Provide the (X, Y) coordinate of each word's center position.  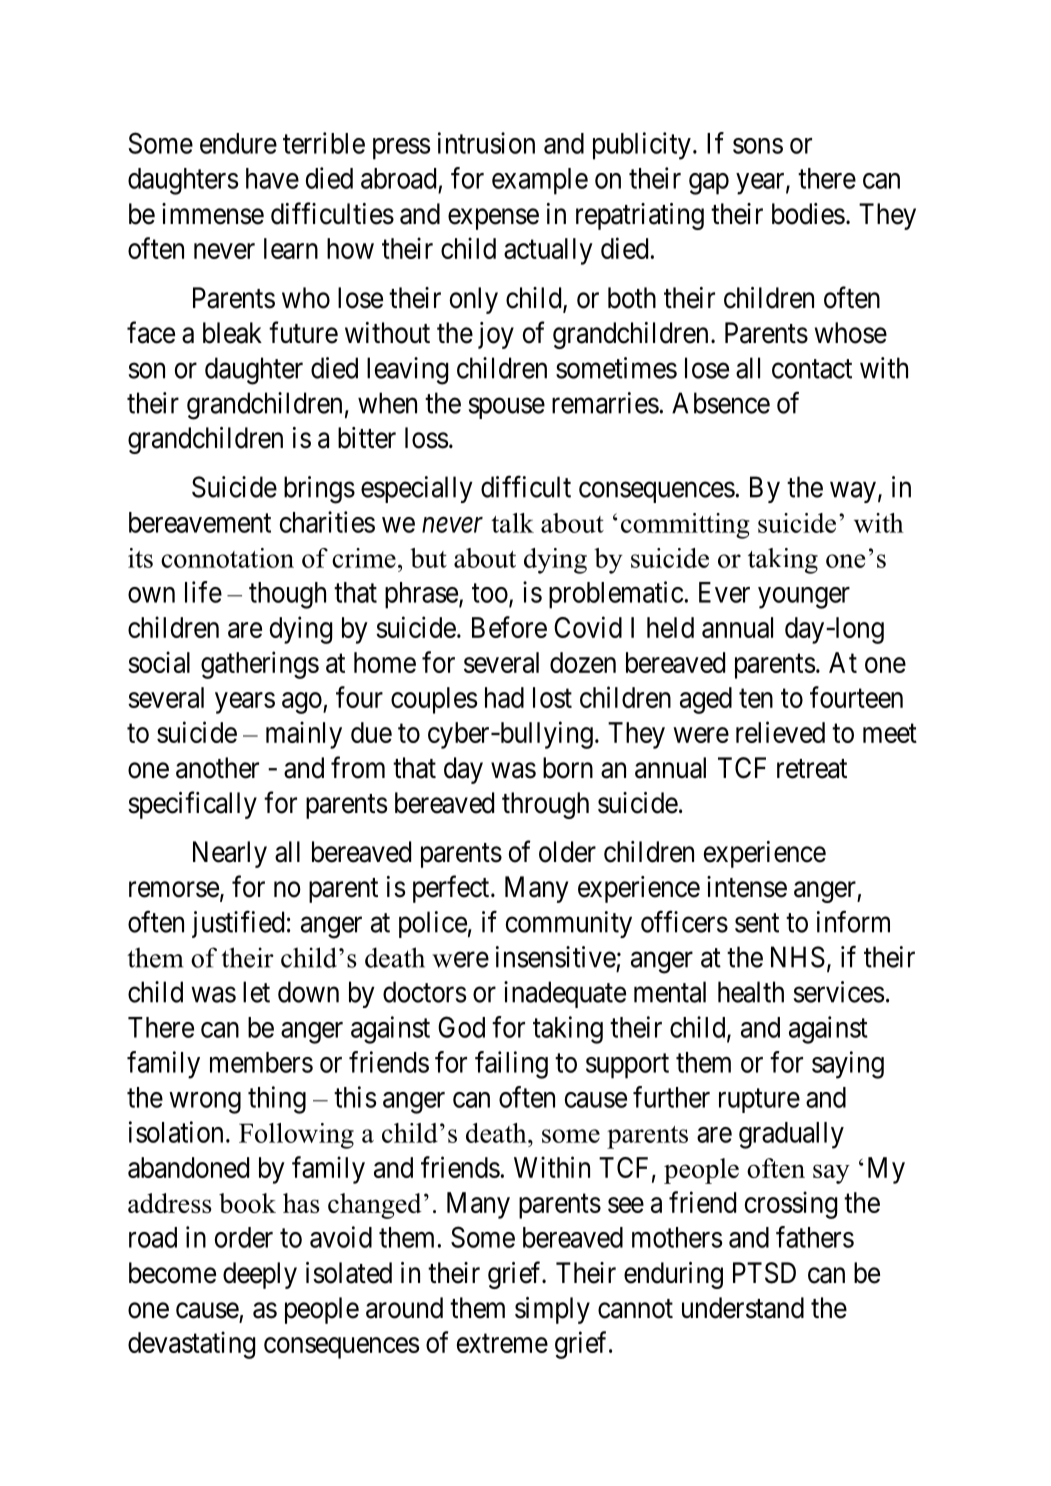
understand (743, 1308)
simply (552, 1310)
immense (213, 214)
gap (709, 184)
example (540, 181)
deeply (260, 1275)
